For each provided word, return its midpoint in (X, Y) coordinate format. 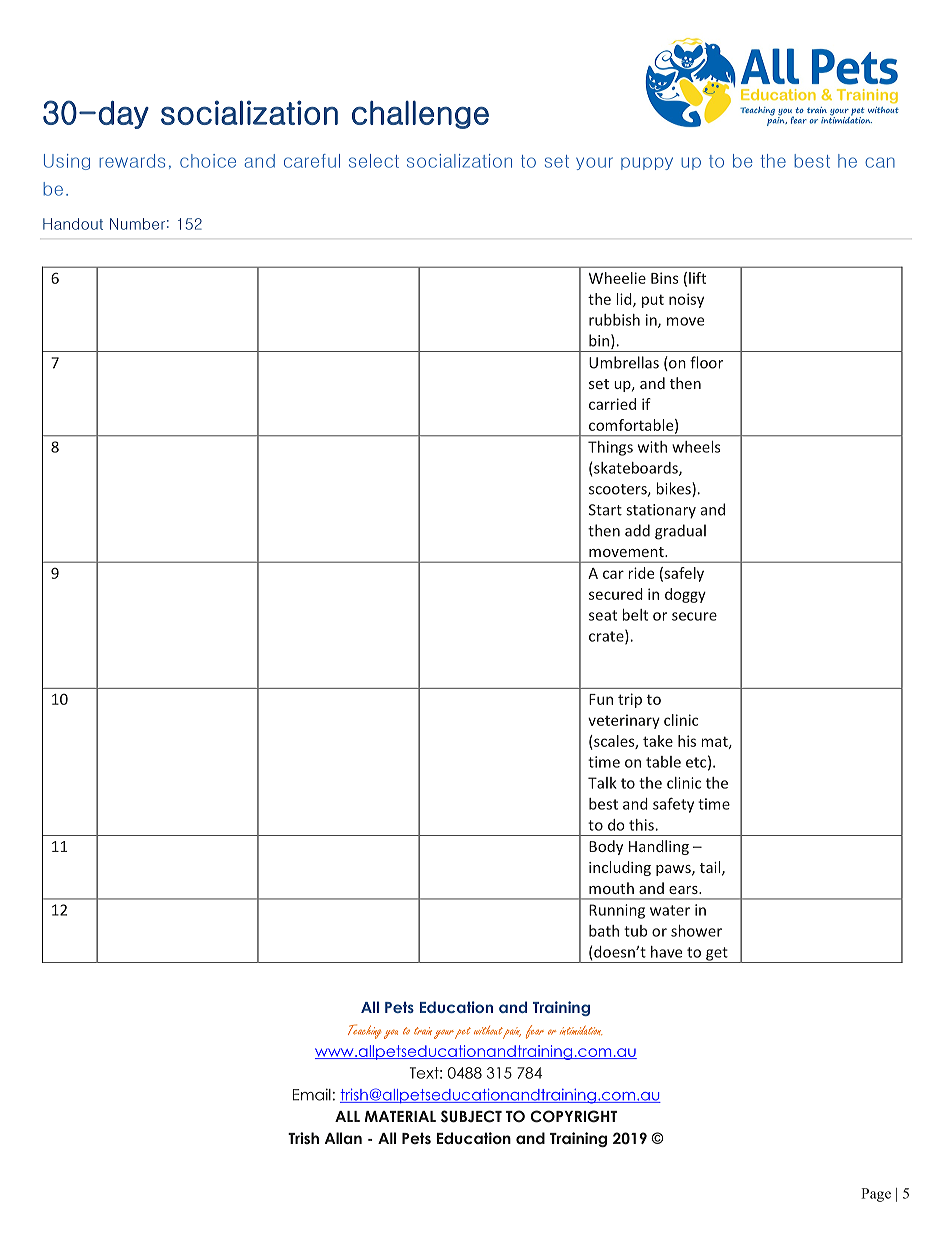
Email (312, 1094)
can (880, 162)
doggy (685, 595)
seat (603, 615)
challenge (420, 115)
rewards (132, 161)
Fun (601, 699)
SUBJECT (471, 1116)
